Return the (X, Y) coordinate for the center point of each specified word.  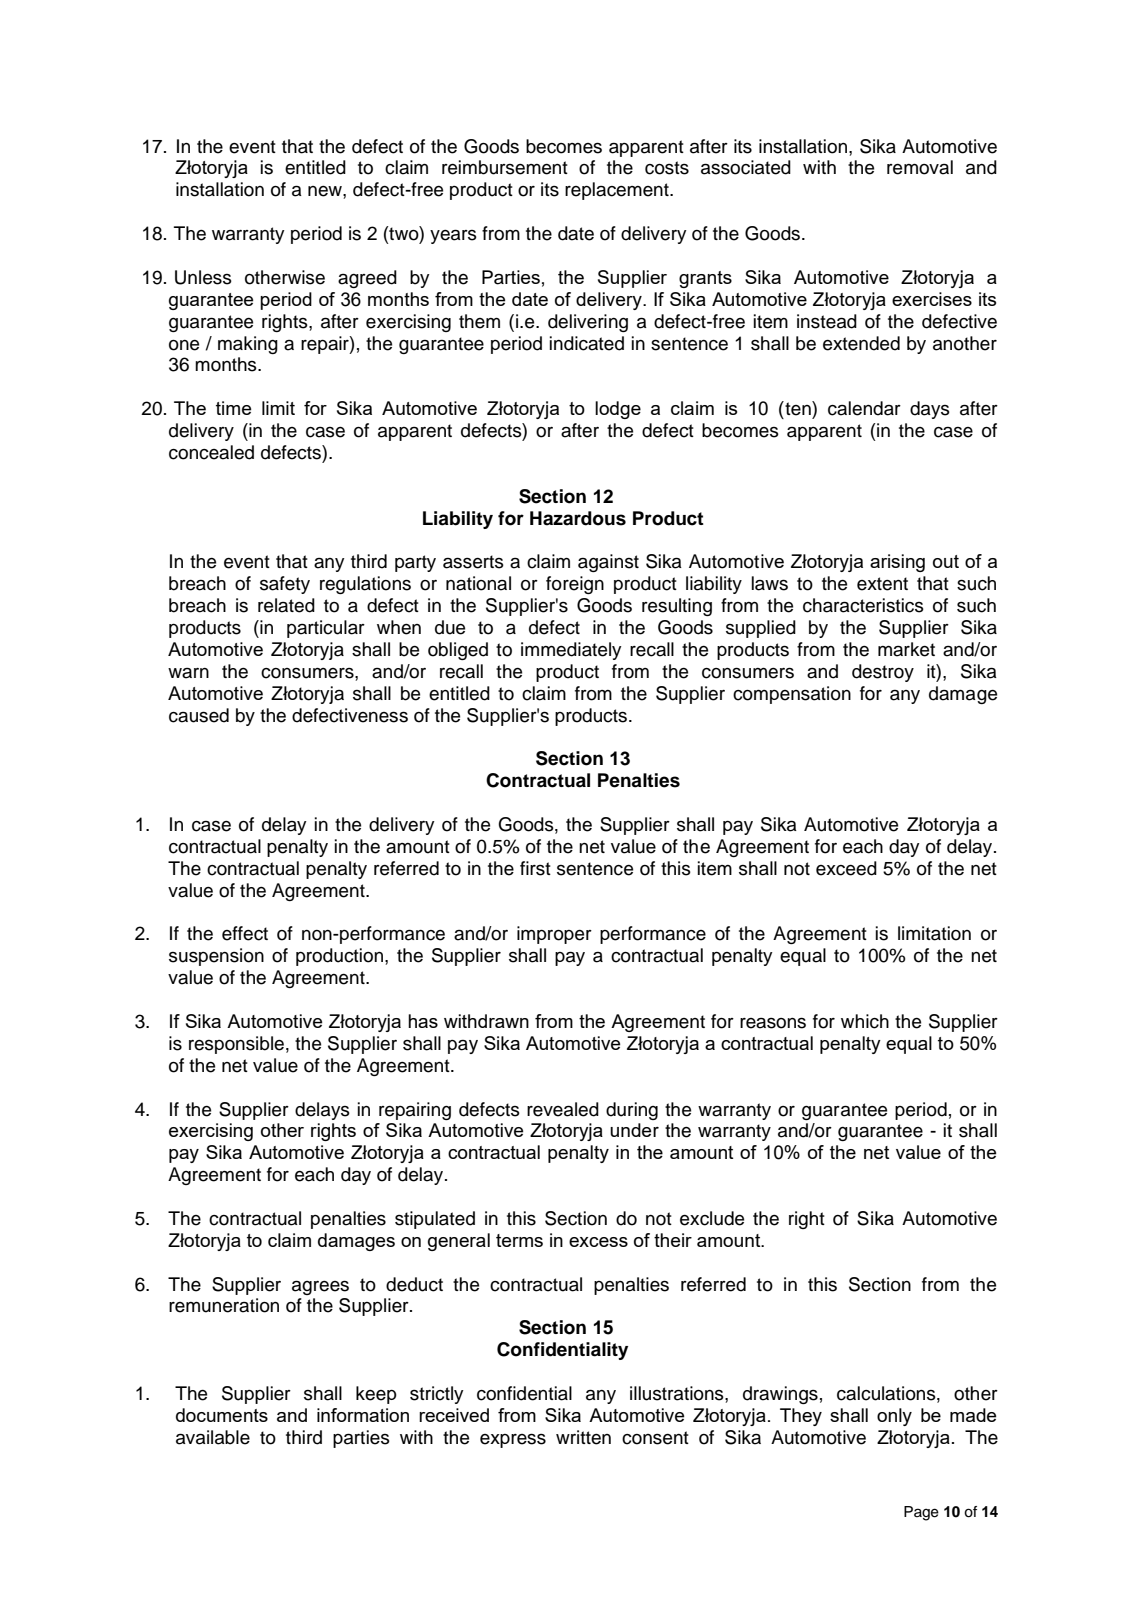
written (583, 1437)
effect (245, 933)
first (535, 868)
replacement (618, 191)
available (213, 1437)
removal (920, 167)
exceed (846, 868)
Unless (203, 277)
